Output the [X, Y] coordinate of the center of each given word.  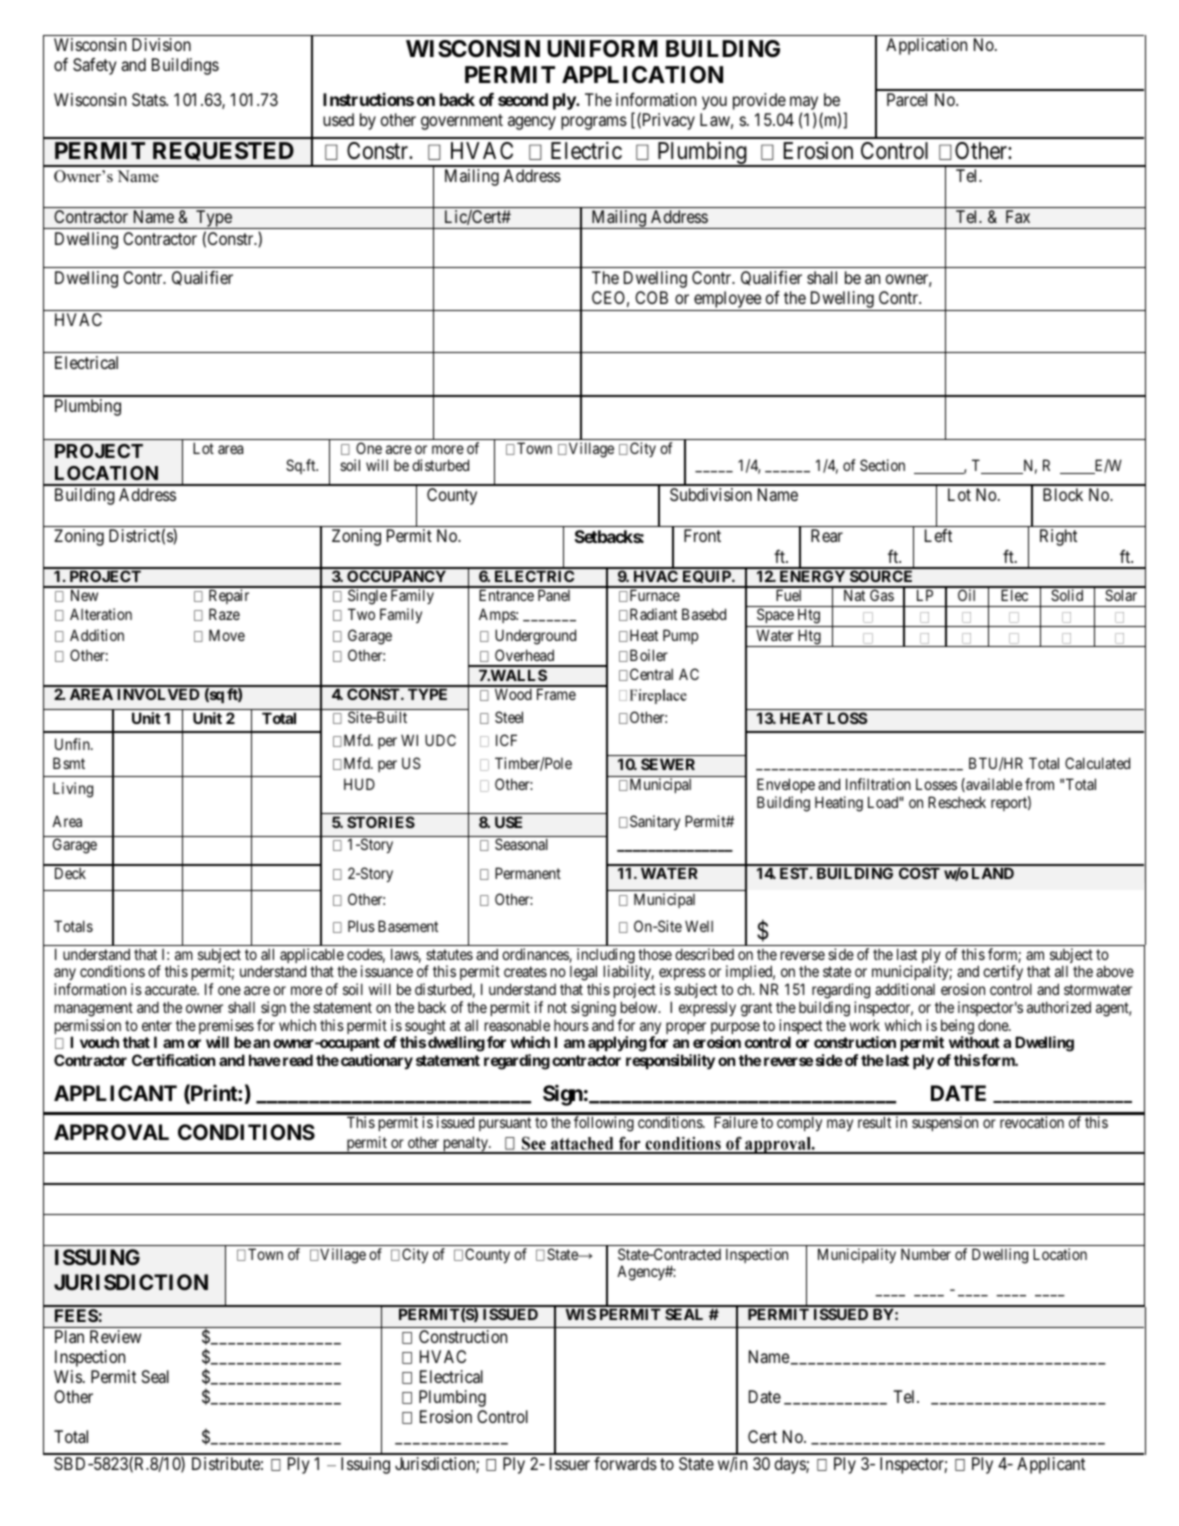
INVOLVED [158, 694]
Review [115, 1336]
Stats [149, 99]
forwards [625, 1463]
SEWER [668, 764]
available [993, 785]
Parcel [907, 99]
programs [594, 123]
